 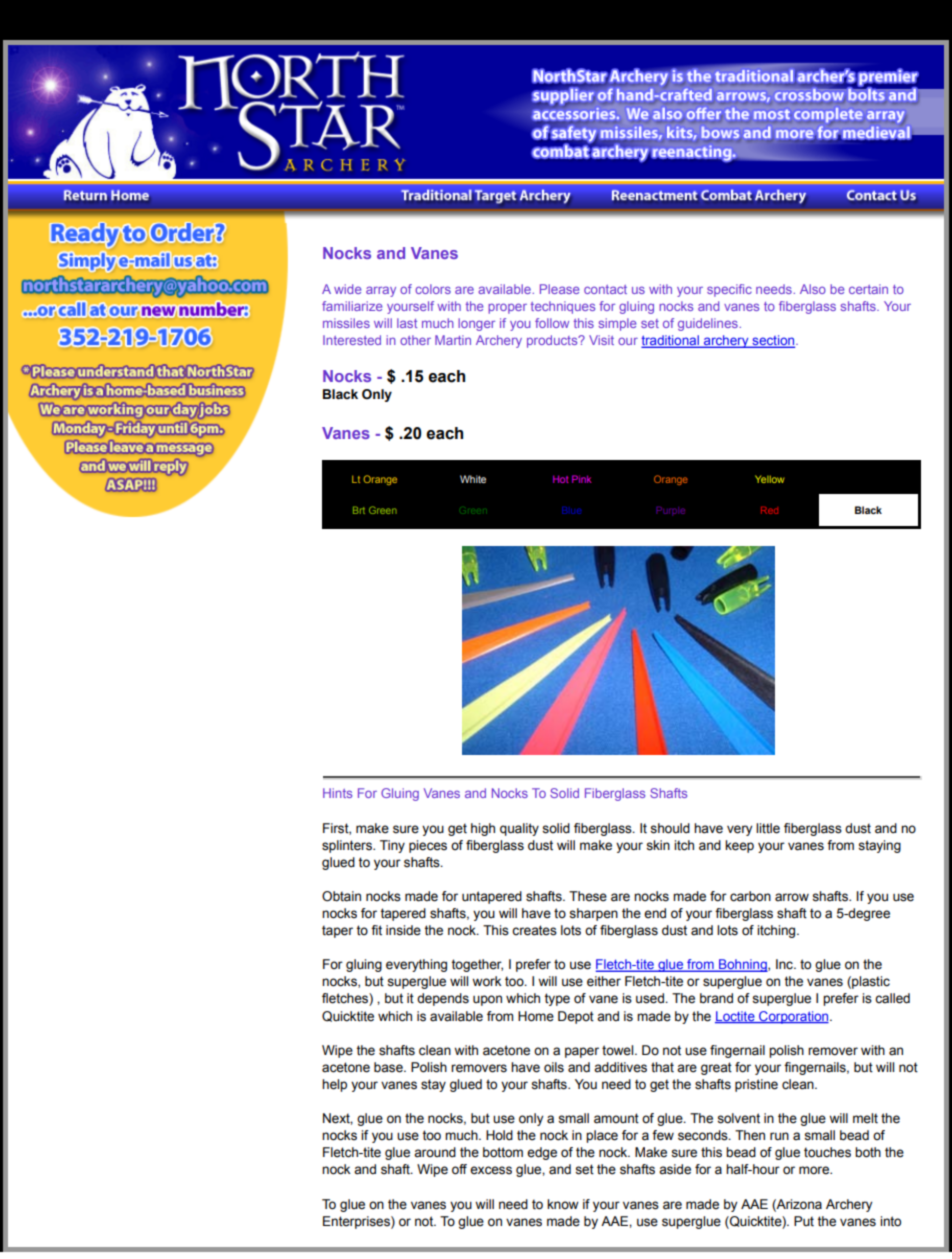 What do you see at coordinates (813, 289) in the screenshot?
I see `Also` at bounding box center [813, 289].
